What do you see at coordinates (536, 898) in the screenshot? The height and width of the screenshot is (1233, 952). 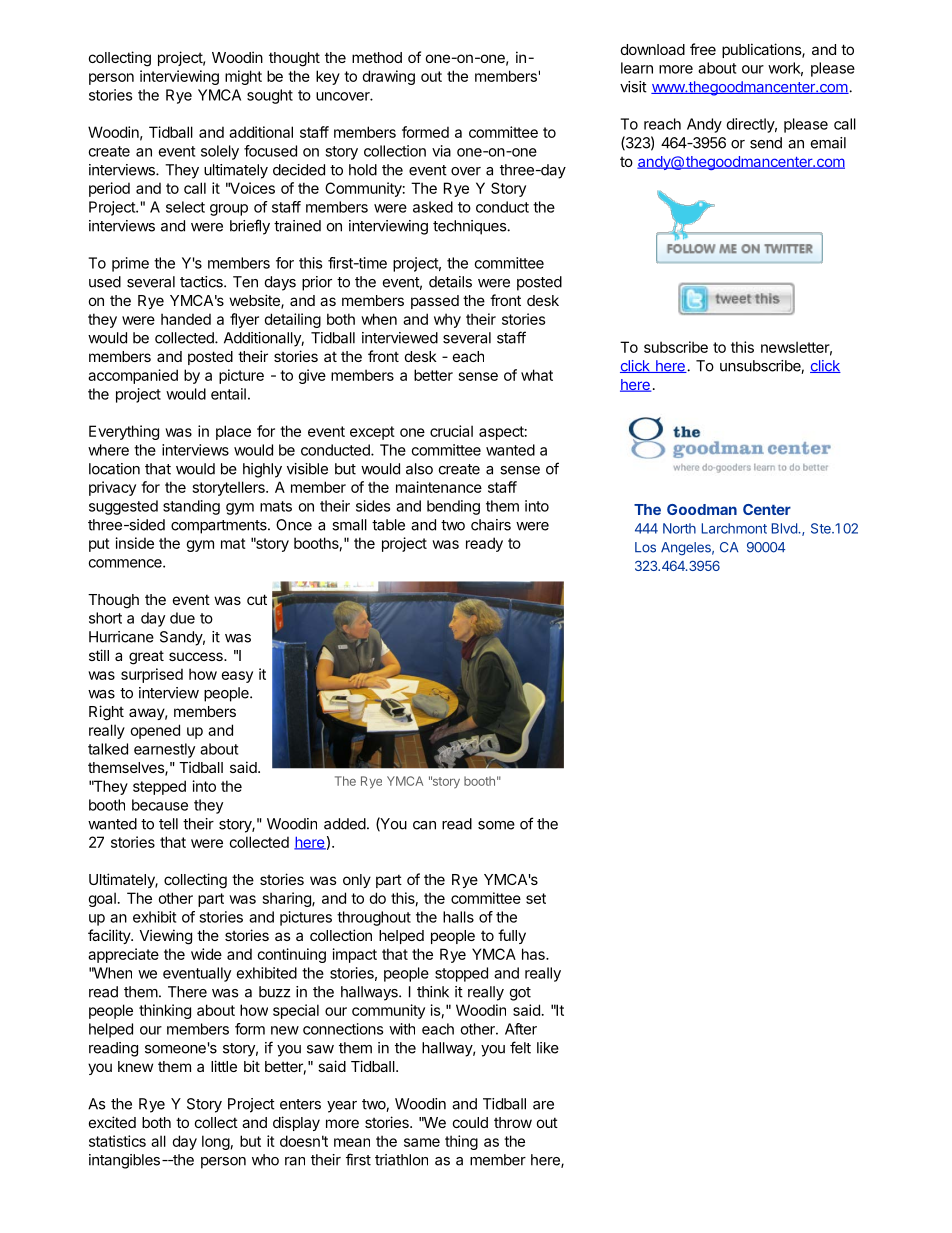 I see `set` at bounding box center [536, 898].
